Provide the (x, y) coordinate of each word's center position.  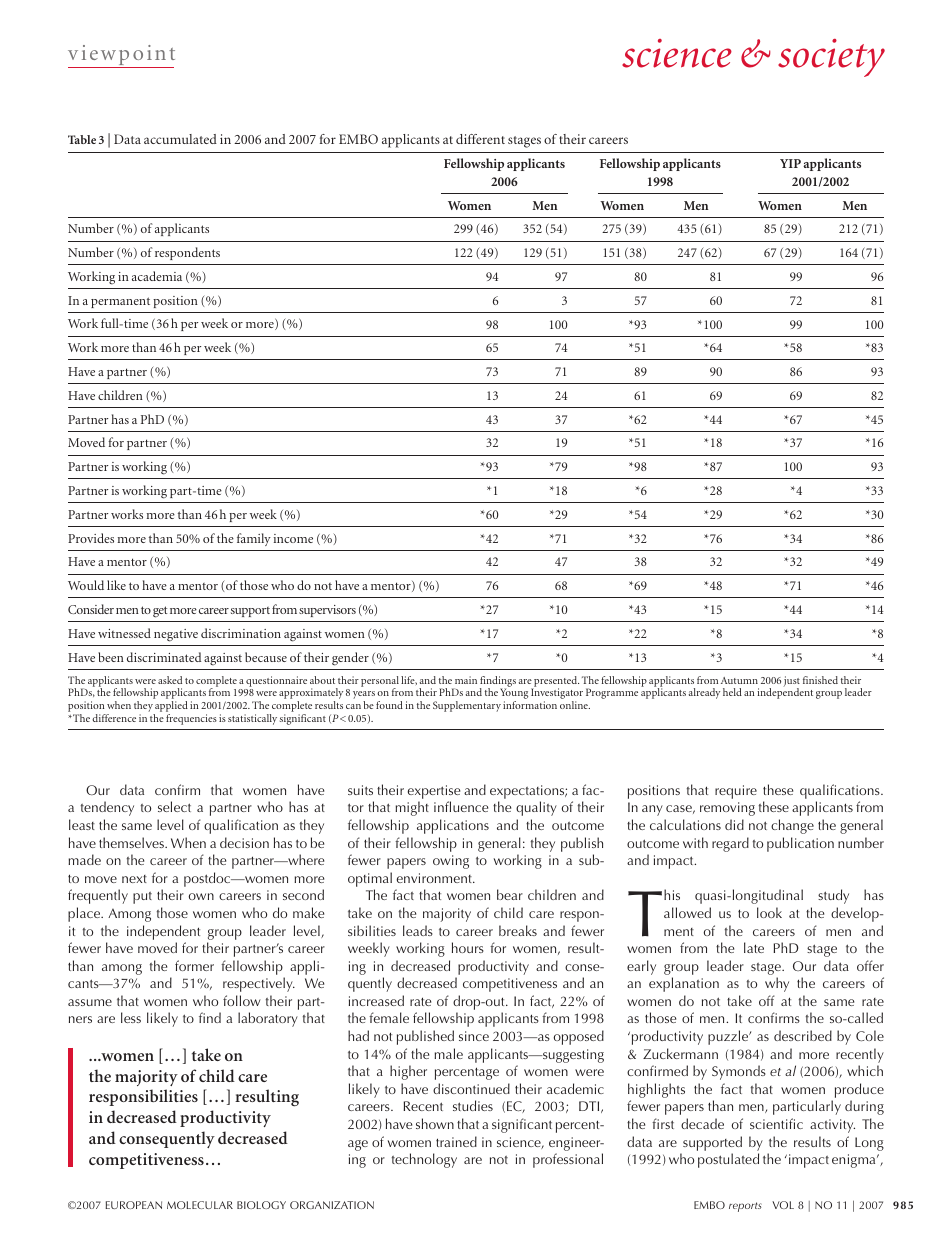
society (831, 58)
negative (176, 635)
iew (99, 52)
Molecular (200, 1205)
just (791, 682)
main (466, 680)
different (480, 139)
